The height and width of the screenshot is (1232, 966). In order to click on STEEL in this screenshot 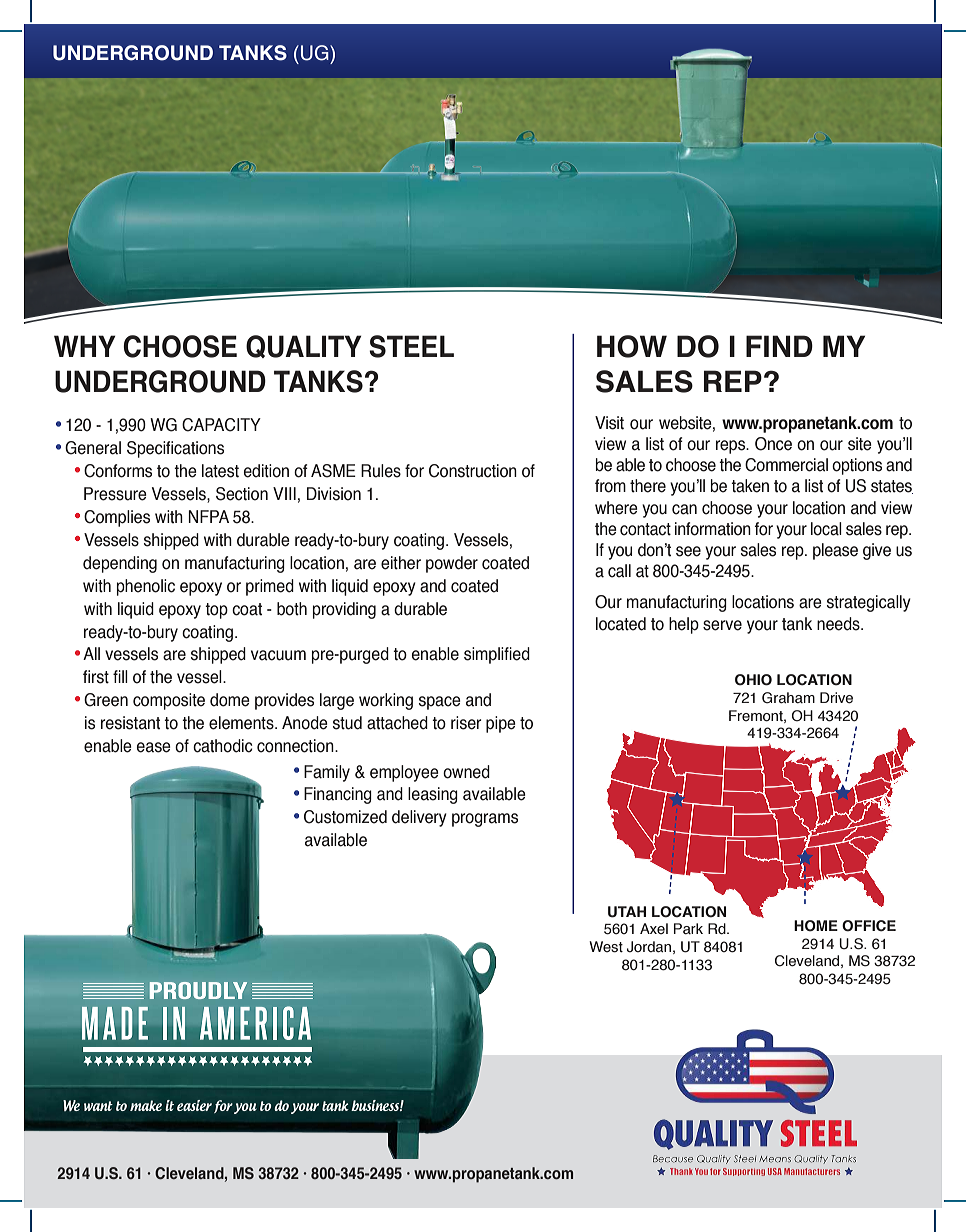, I will do `click(411, 346)`.
